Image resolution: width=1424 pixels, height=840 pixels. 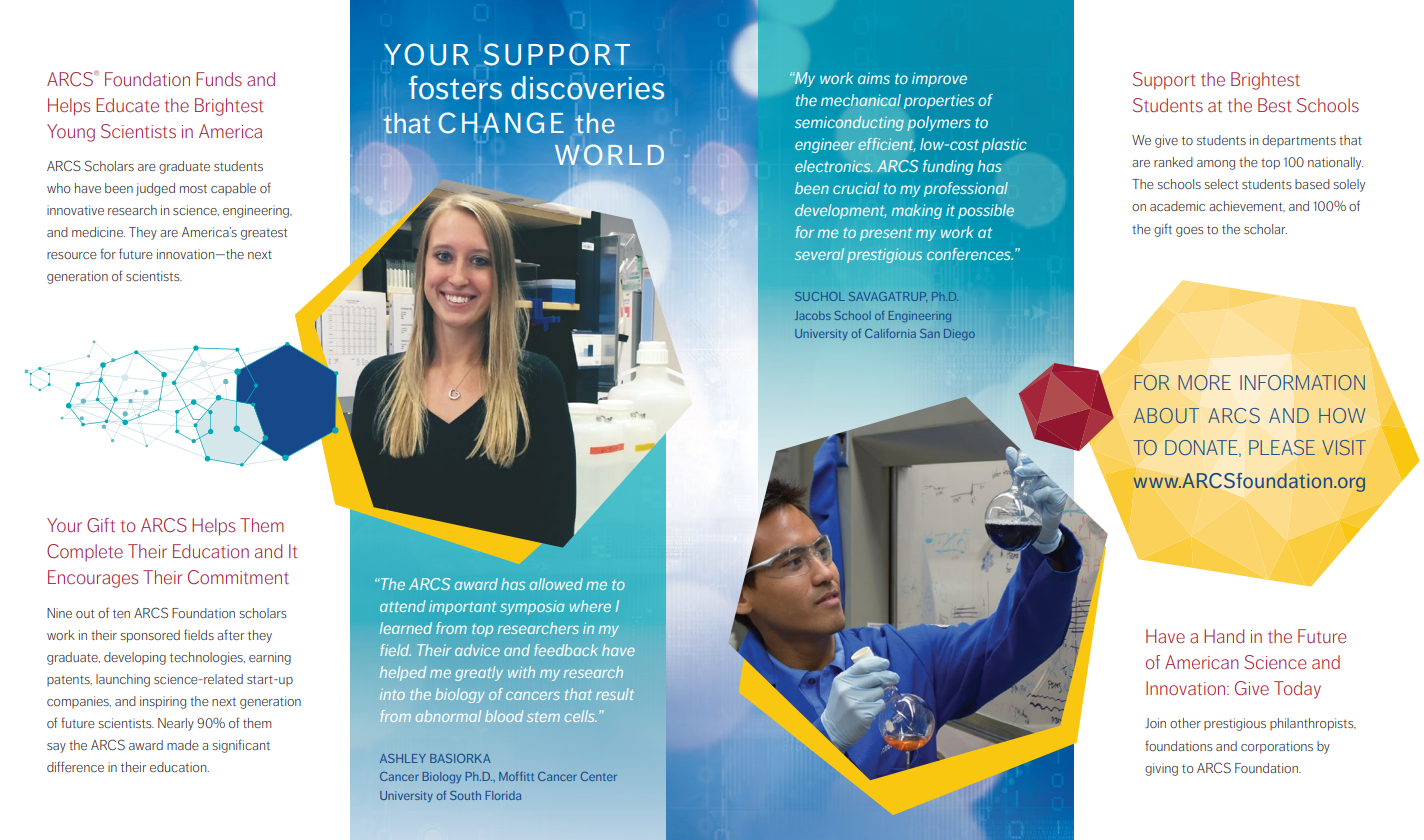 I want to click on after, so click(x=230, y=634).
